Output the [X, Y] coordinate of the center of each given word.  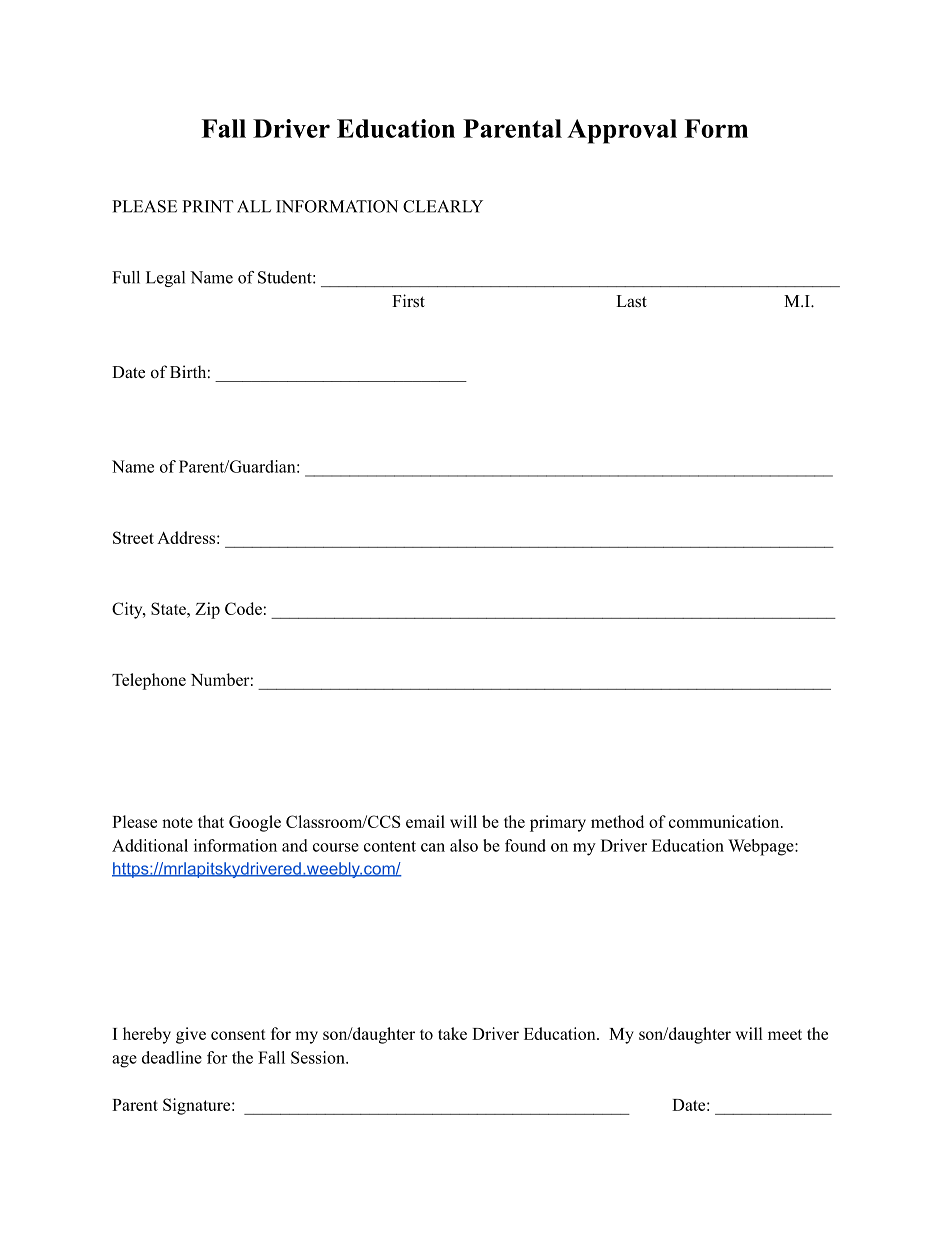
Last [631, 301]
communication [725, 821]
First [408, 301]
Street [133, 537]
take [452, 1033]
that [211, 821]
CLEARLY [443, 206]
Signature [198, 1106]
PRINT [208, 206]
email [425, 821]
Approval [622, 131]
